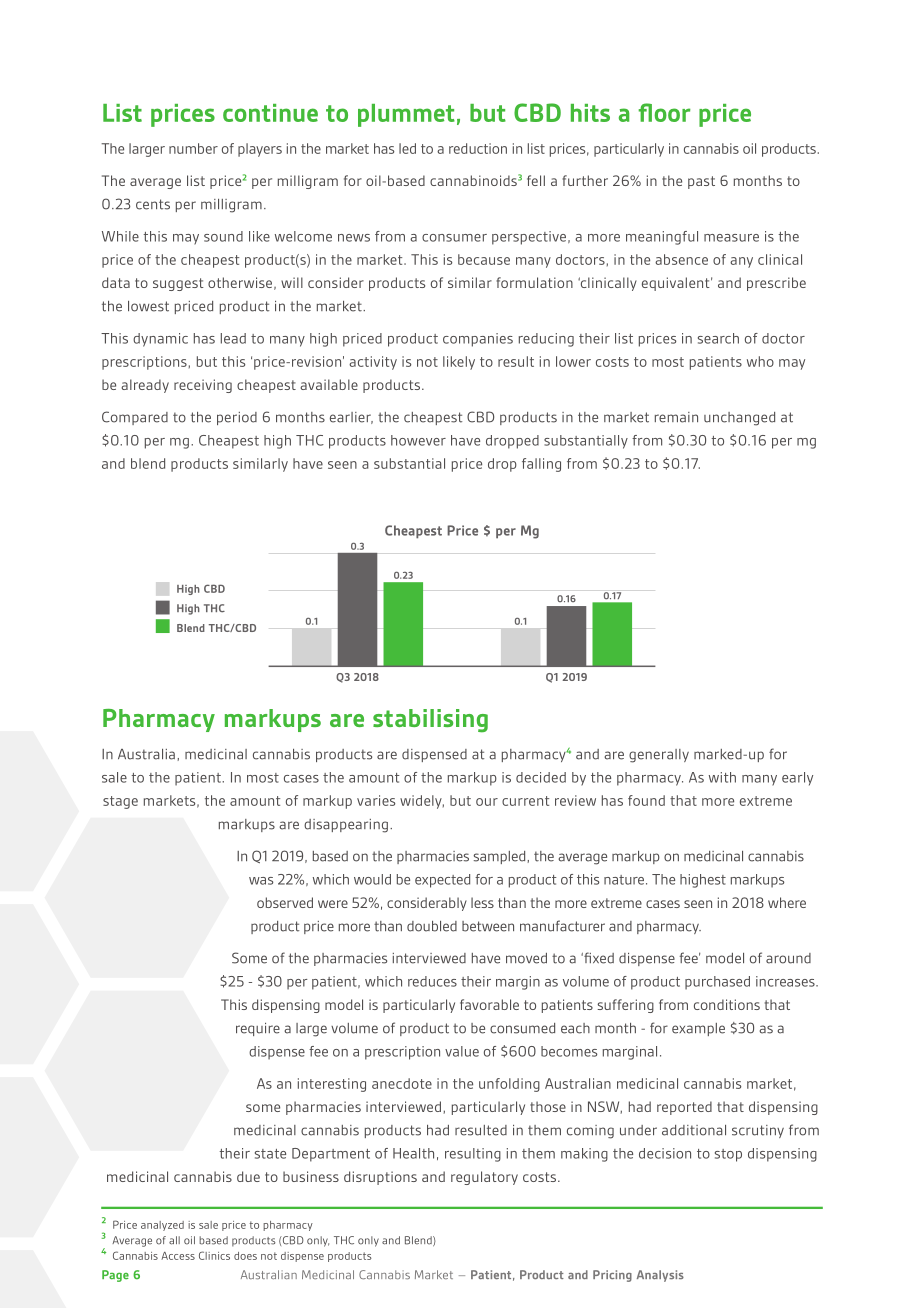 This document has width=924, height=1308. What do you see at coordinates (462, 1051) in the document?
I see `value` at bounding box center [462, 1051].
